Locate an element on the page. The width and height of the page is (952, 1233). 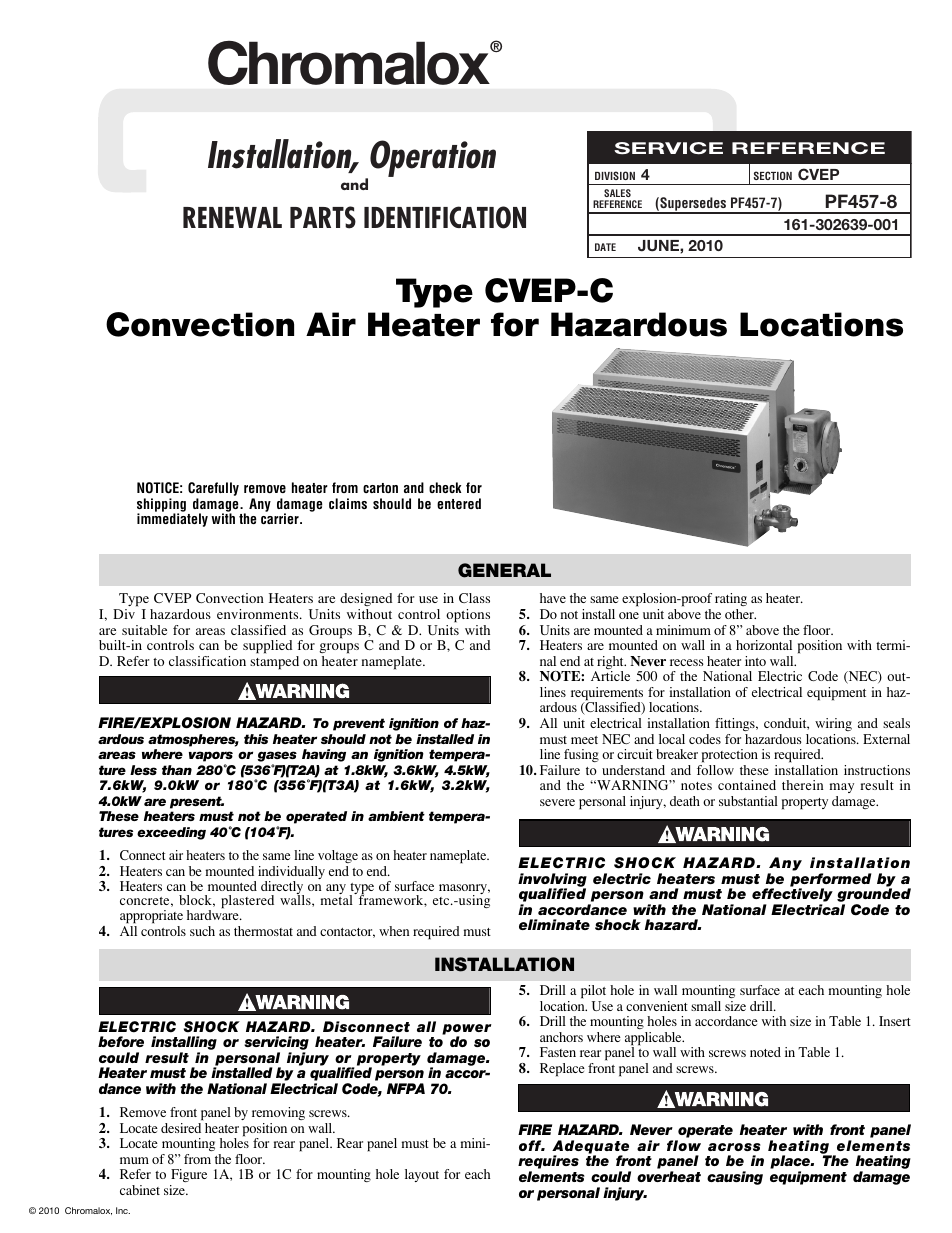
RENEWAL is located at coordinates (232, 217).
